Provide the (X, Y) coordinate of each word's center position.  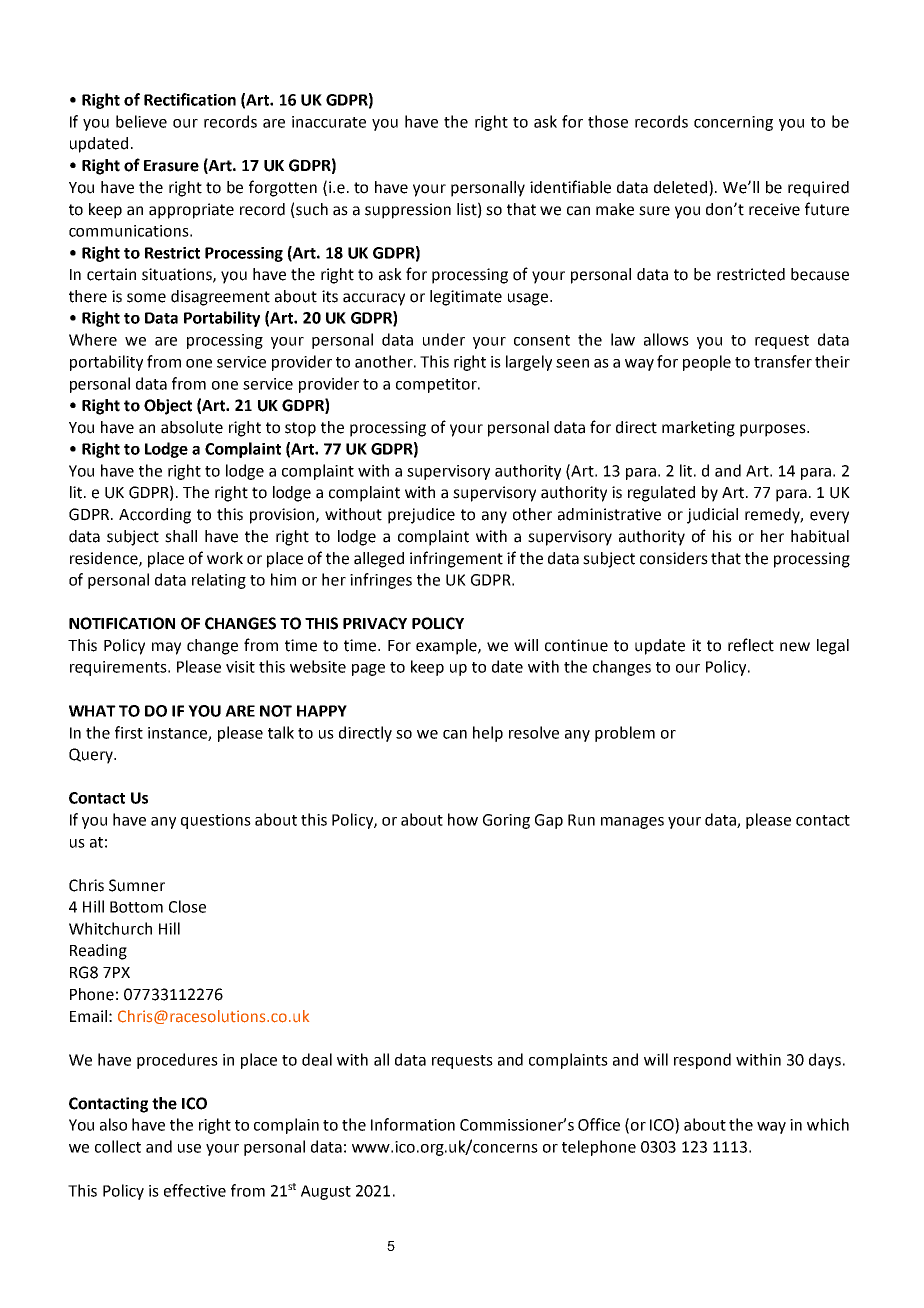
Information (413, 1124)
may (166, 648)
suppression (408, 211)
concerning (733, 123)
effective (195, 1190)
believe (141, 121)
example (447, 647)
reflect (751, 645)
